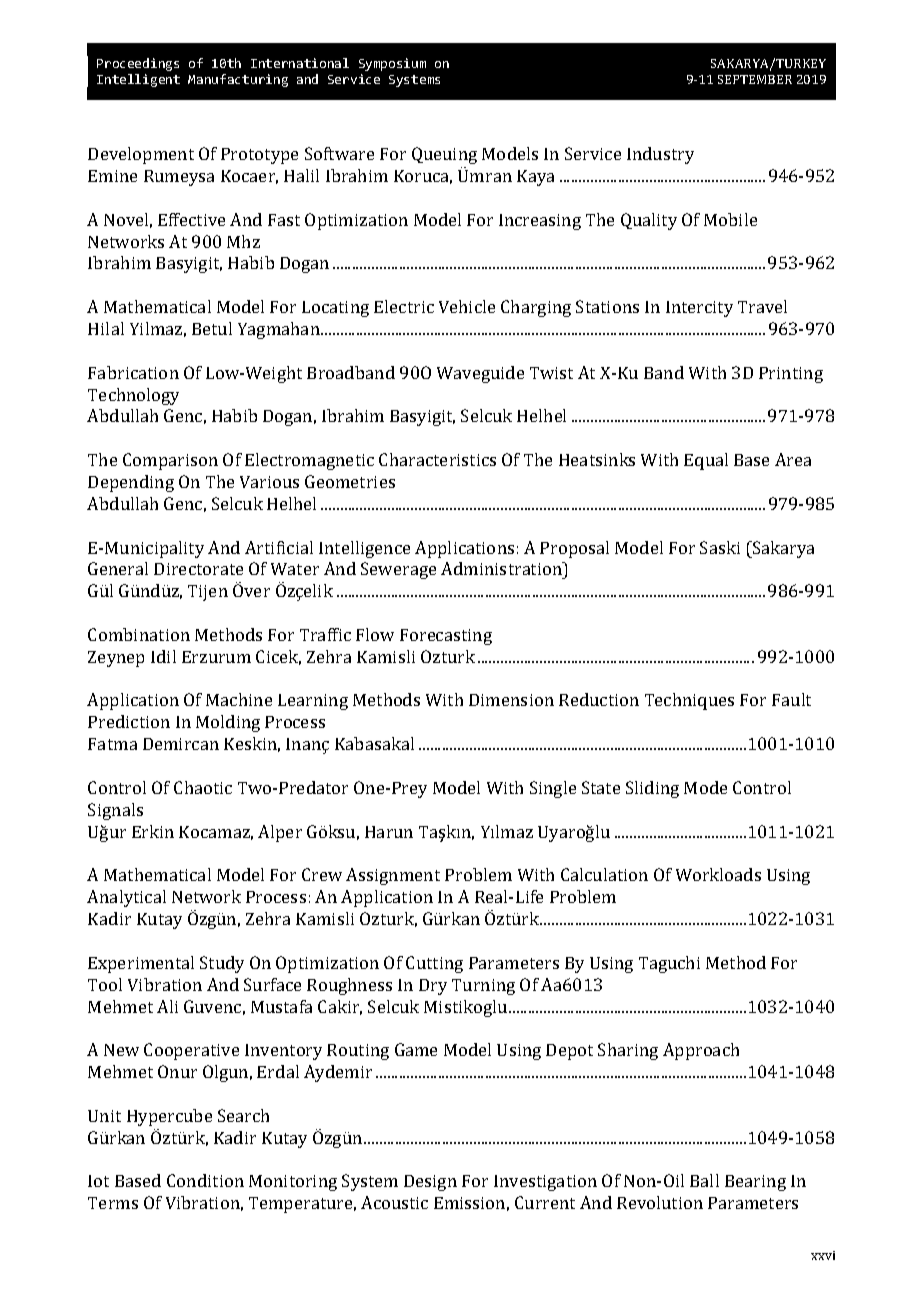  Describe the element at coordinates (139, 634) in the screenshot. I see `Combination` at that location.
